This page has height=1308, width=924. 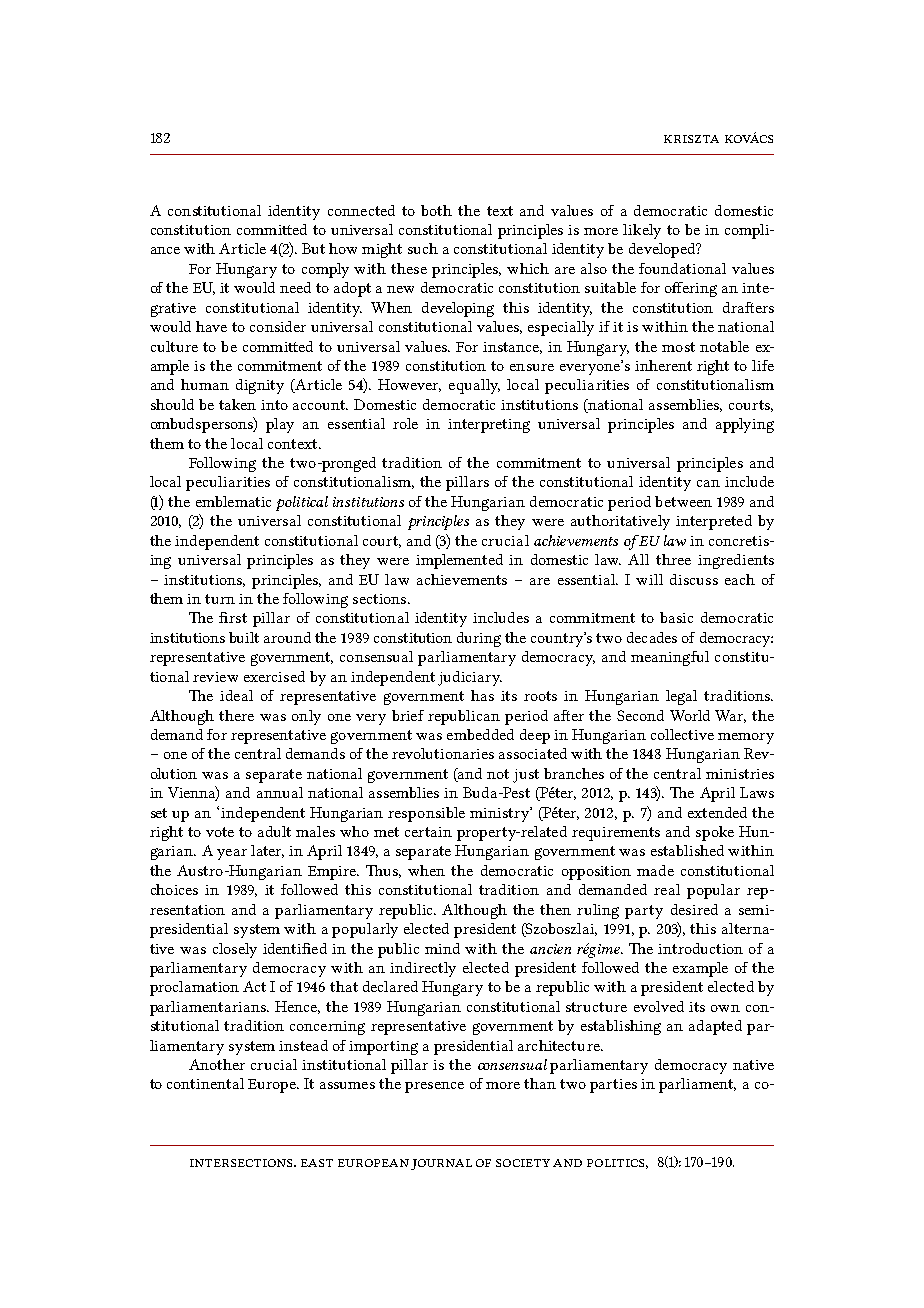 I want to click on journal, so click(x=441, y=1164).
